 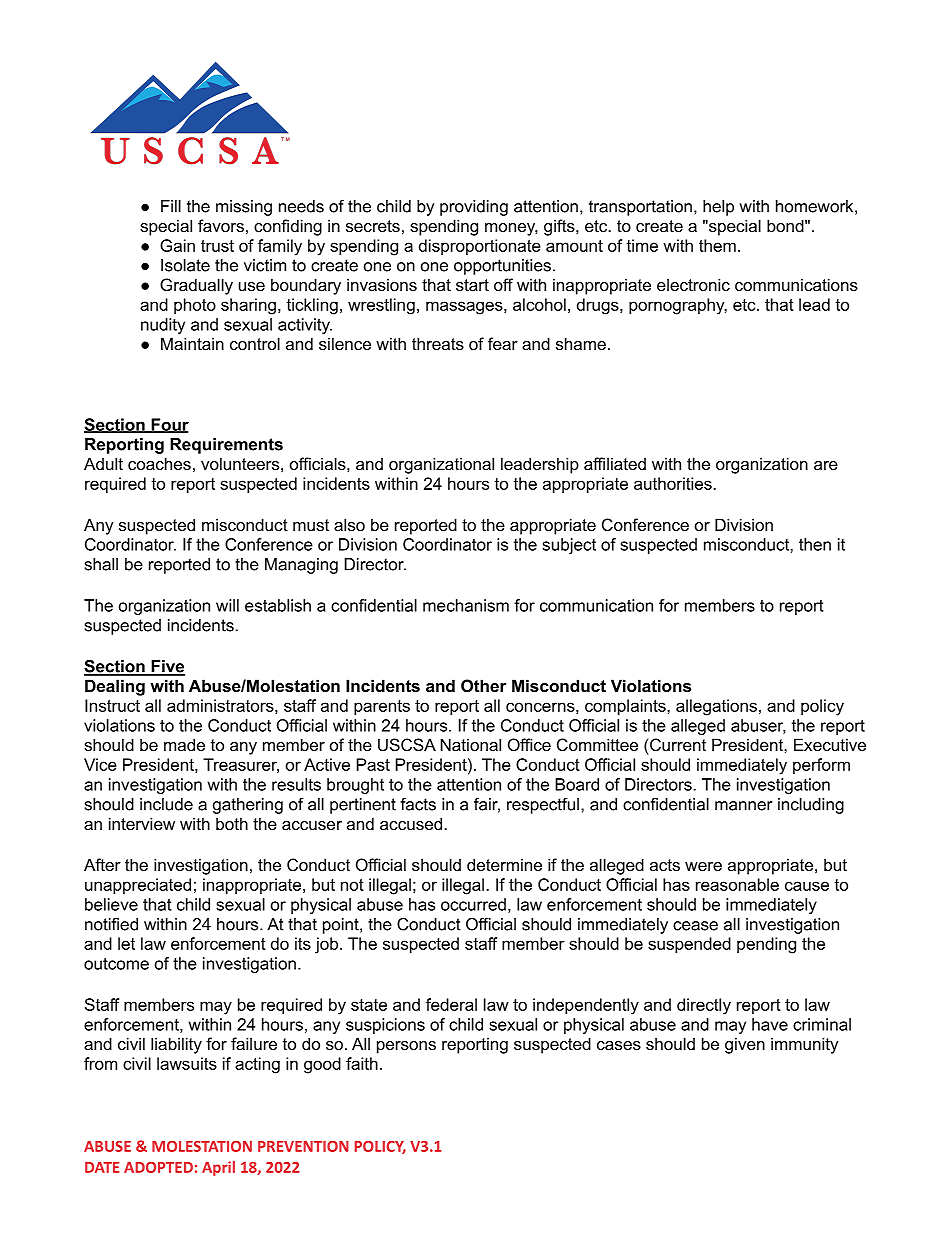 I want to click on allegations, so click(x=716, y=707).
